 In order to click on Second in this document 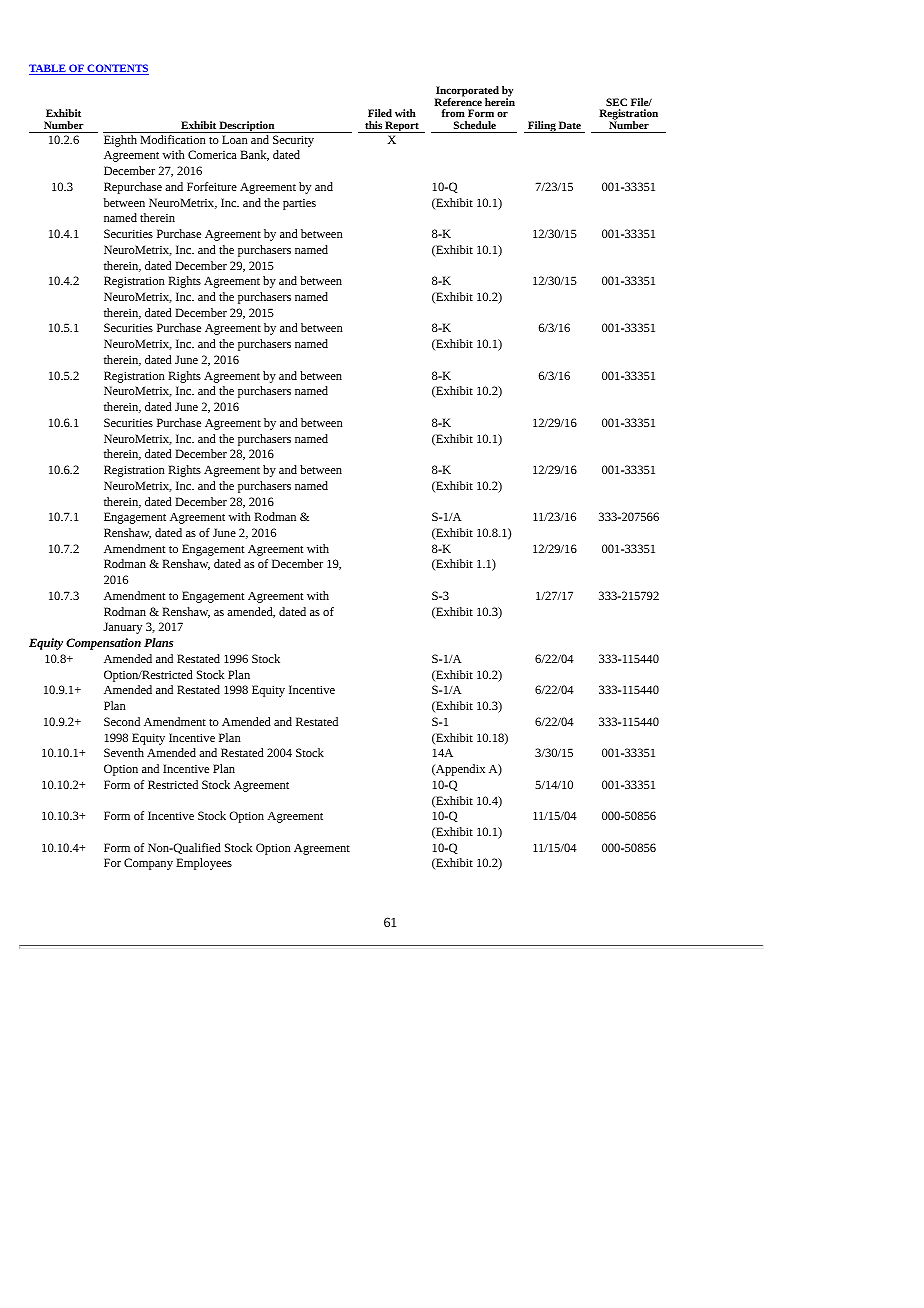, I will do `click(122, 721)`.
